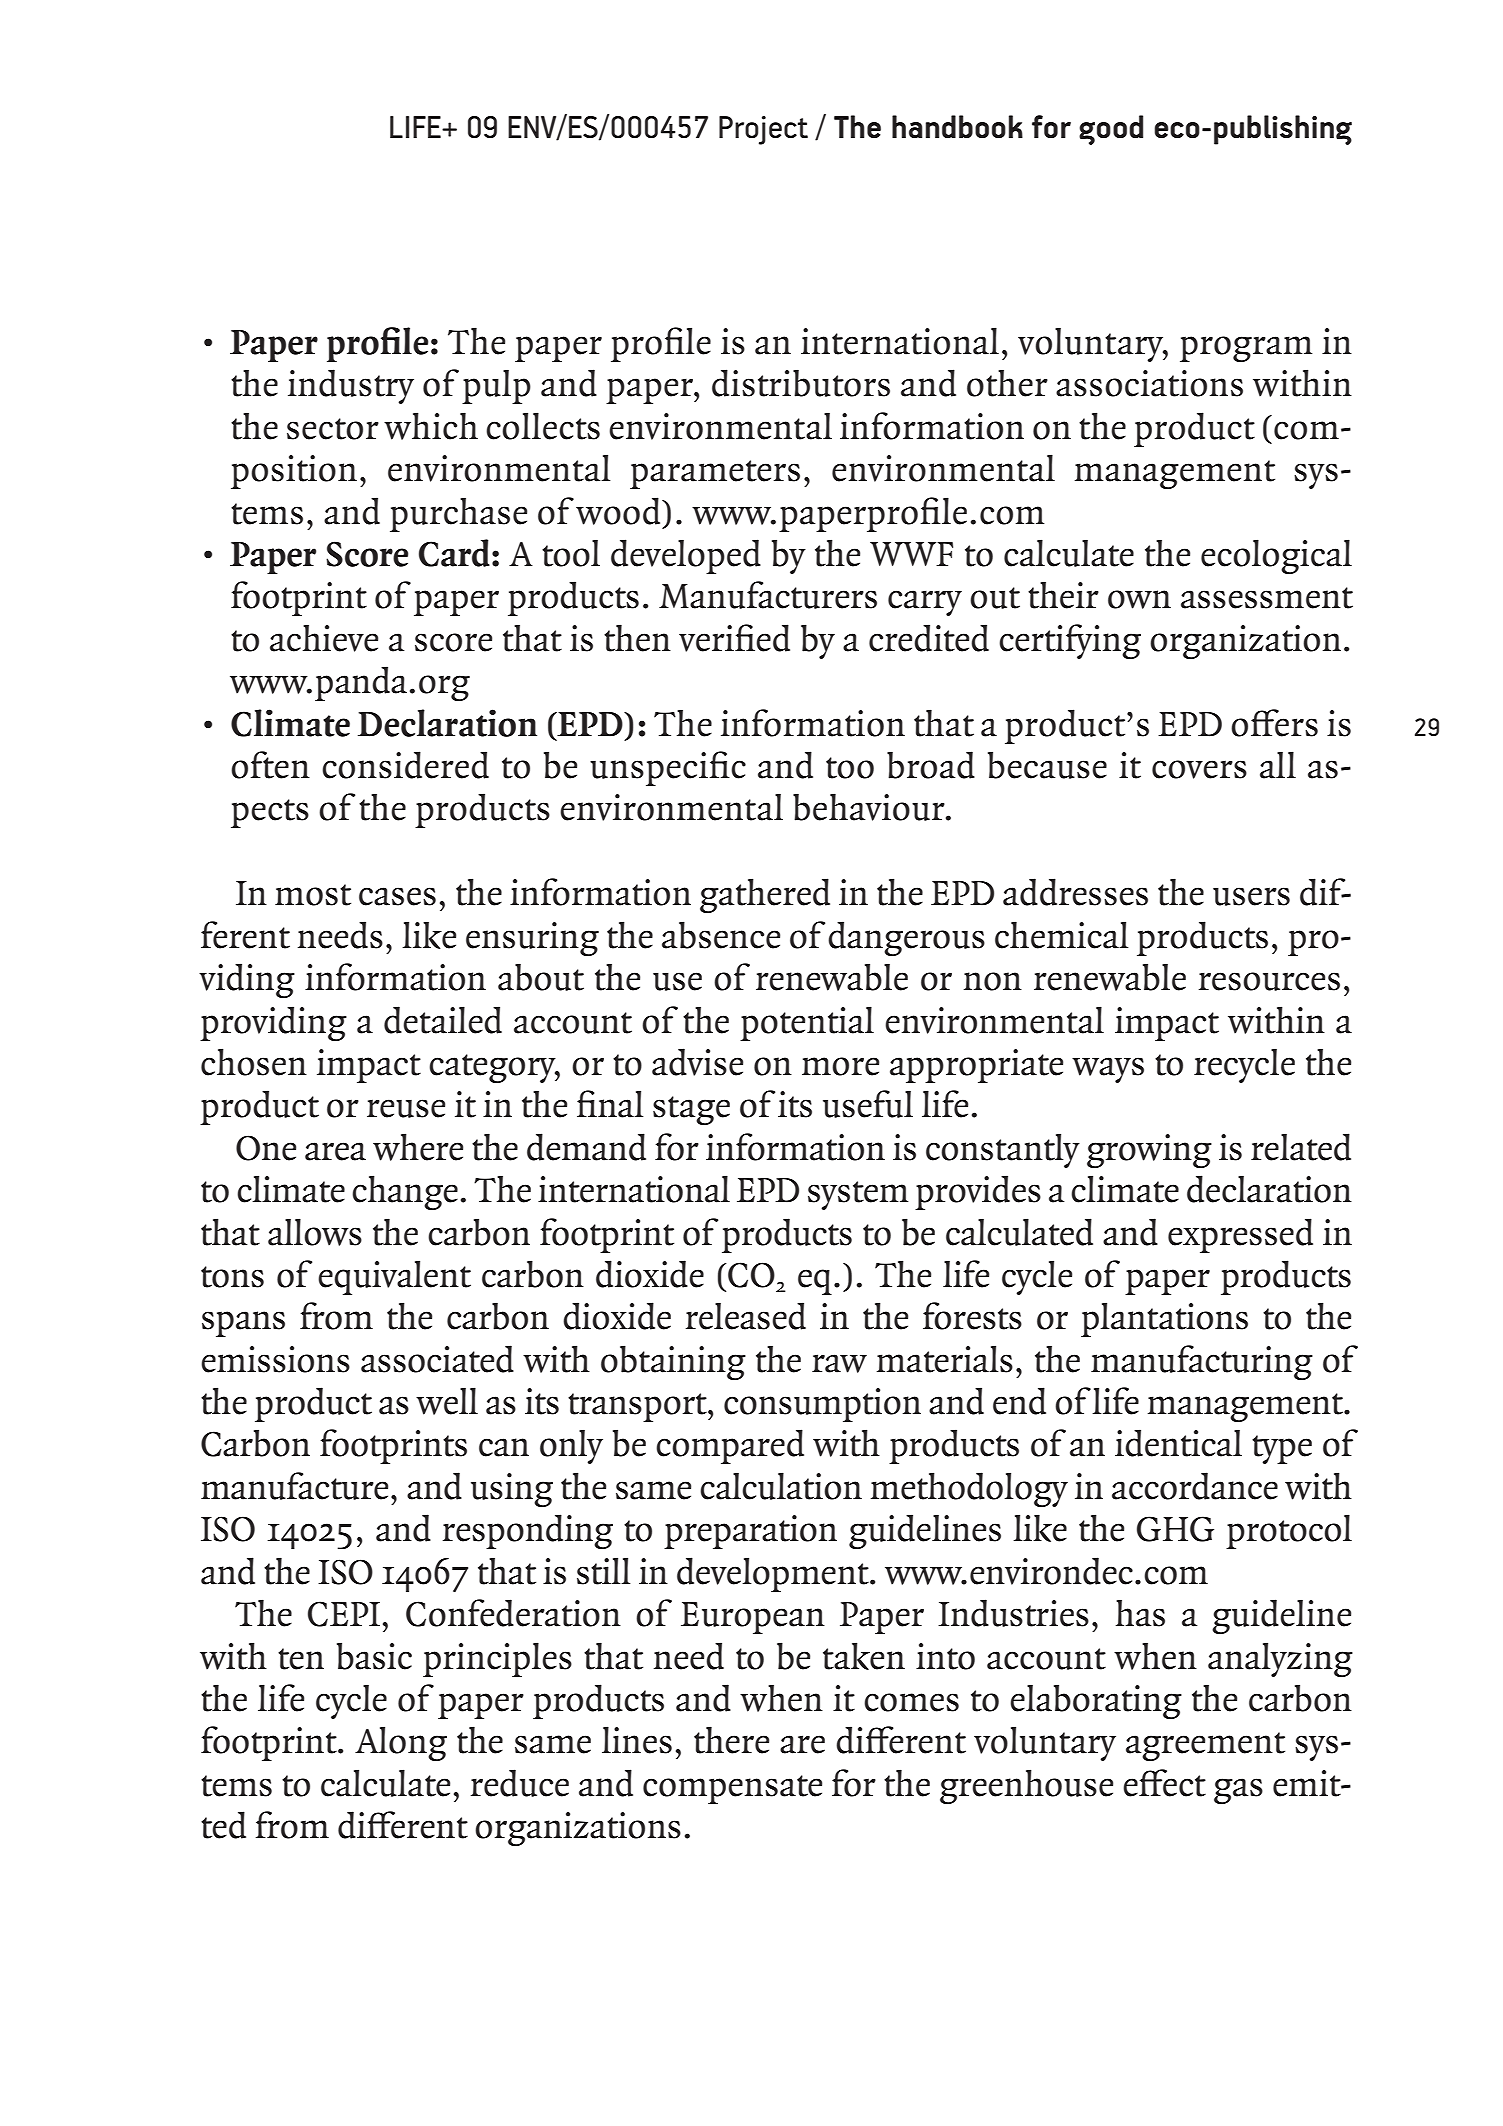 The image size is (1503, 2126). I want to click on developed, so click(686, 556).
